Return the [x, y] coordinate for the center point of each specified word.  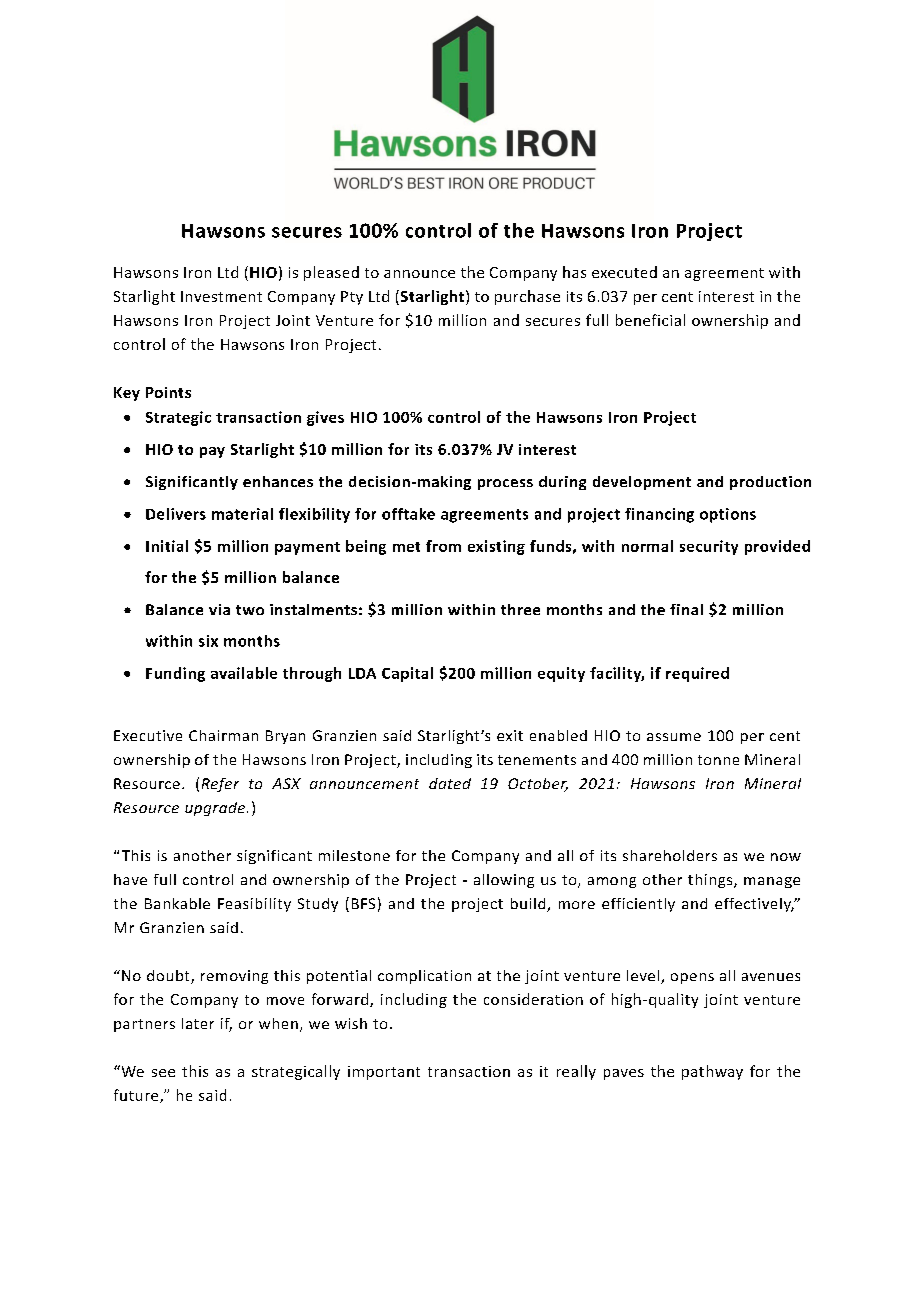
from [443, 546]
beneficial [650, 320]
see [163, 1073]
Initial [167, 546]
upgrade [216, 809]
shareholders [670, 855]
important [384, 1073]
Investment [221, 296]
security [709, 547]
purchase [527, 297]
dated [450, 783]
